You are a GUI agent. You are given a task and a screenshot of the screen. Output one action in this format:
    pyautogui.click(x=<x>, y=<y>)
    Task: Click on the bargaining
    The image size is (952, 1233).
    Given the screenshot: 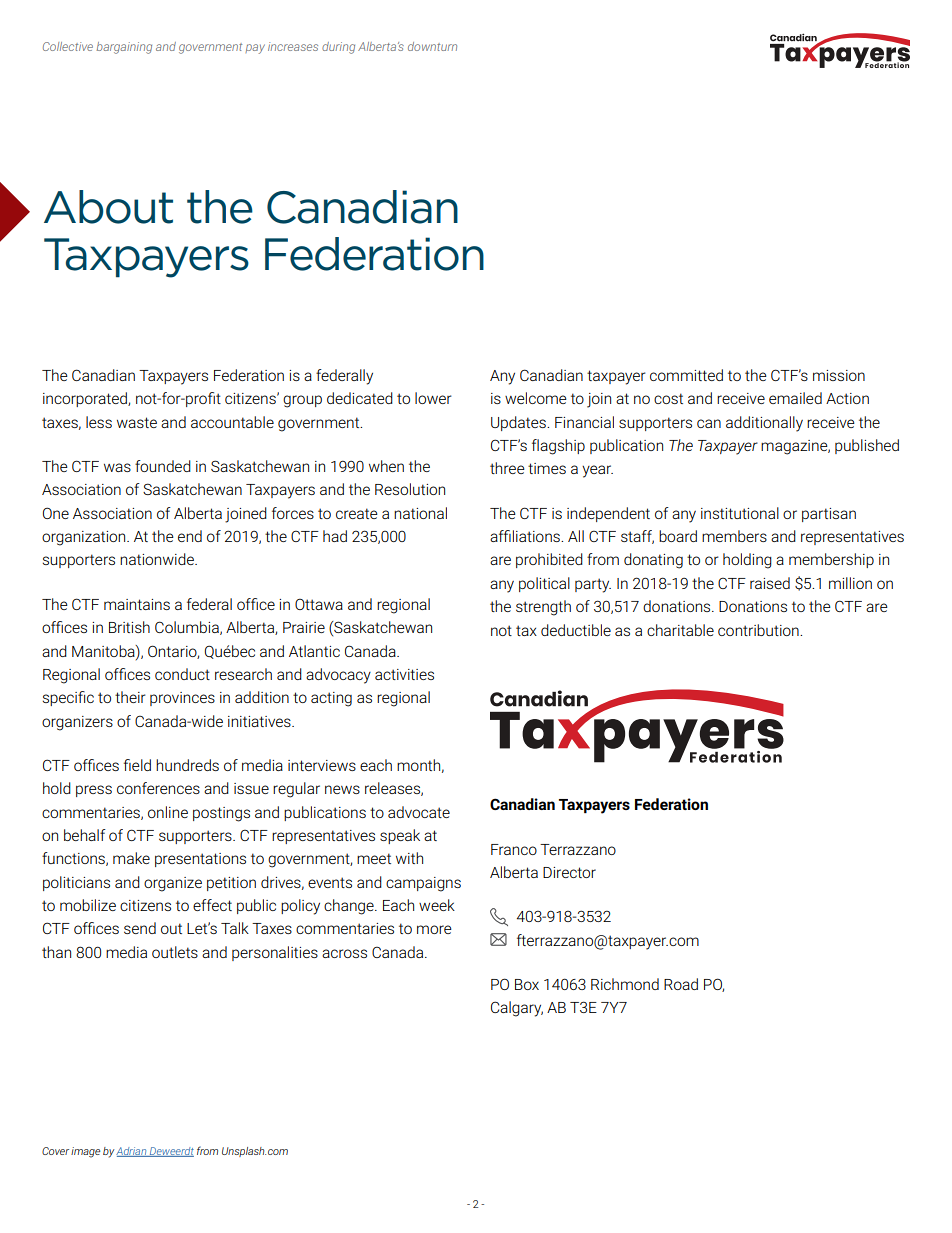 What is the action you would take?
    pyautogui.click(x=124, y=48)
